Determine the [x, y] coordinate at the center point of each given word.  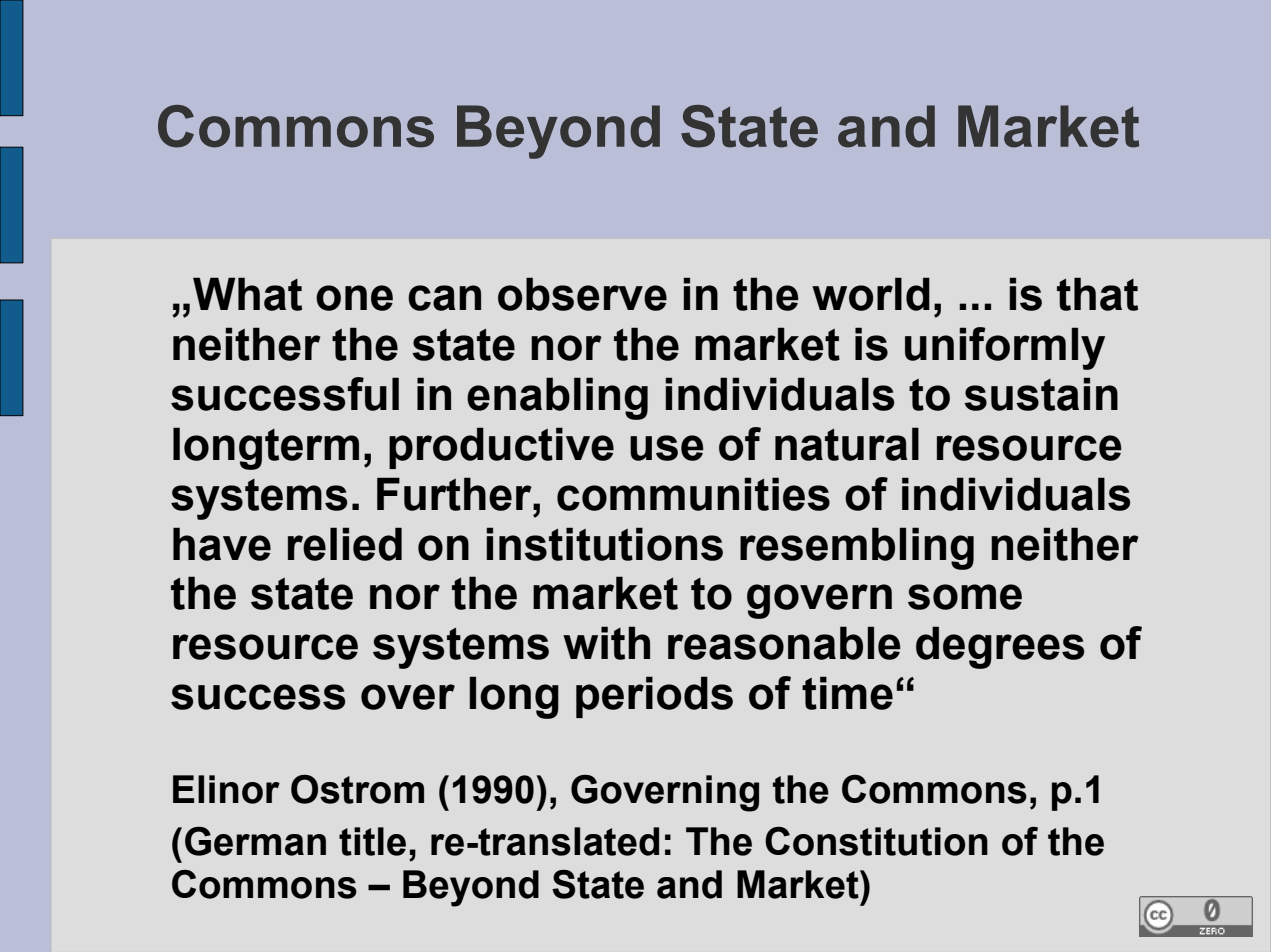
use [667, 448]
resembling [857, 548]
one [354, 298]
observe [582, 294]
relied [345, 544]
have [222, 544]
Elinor [226, 789]
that [1097, 294]
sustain [1041, 394]
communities [693, 494]
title [372, 841]
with [606, 643]
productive [501, 448]
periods [654, 697]
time [847, 693]
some [965, 597]
